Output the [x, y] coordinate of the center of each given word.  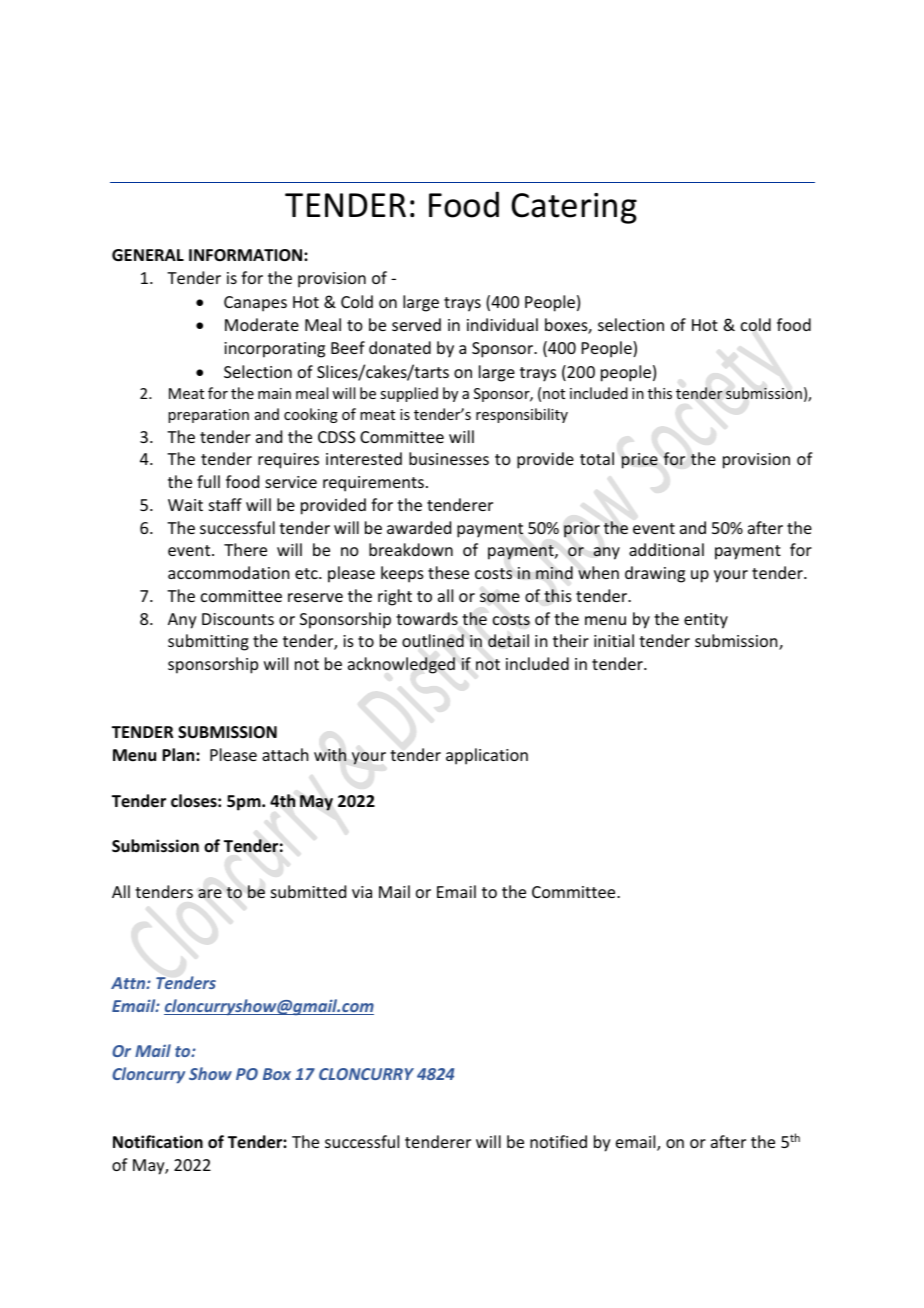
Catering [574, 208]
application [487, 756]
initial [614, 640]
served [416, 324]
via [362, 892]
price [639, 461]
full [208, 481]
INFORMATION [245, 255]
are [210, 893]
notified [558, 1141]
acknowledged [401, 665]
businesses [449, 458]
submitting [208, 642]
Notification [158, 1142]
